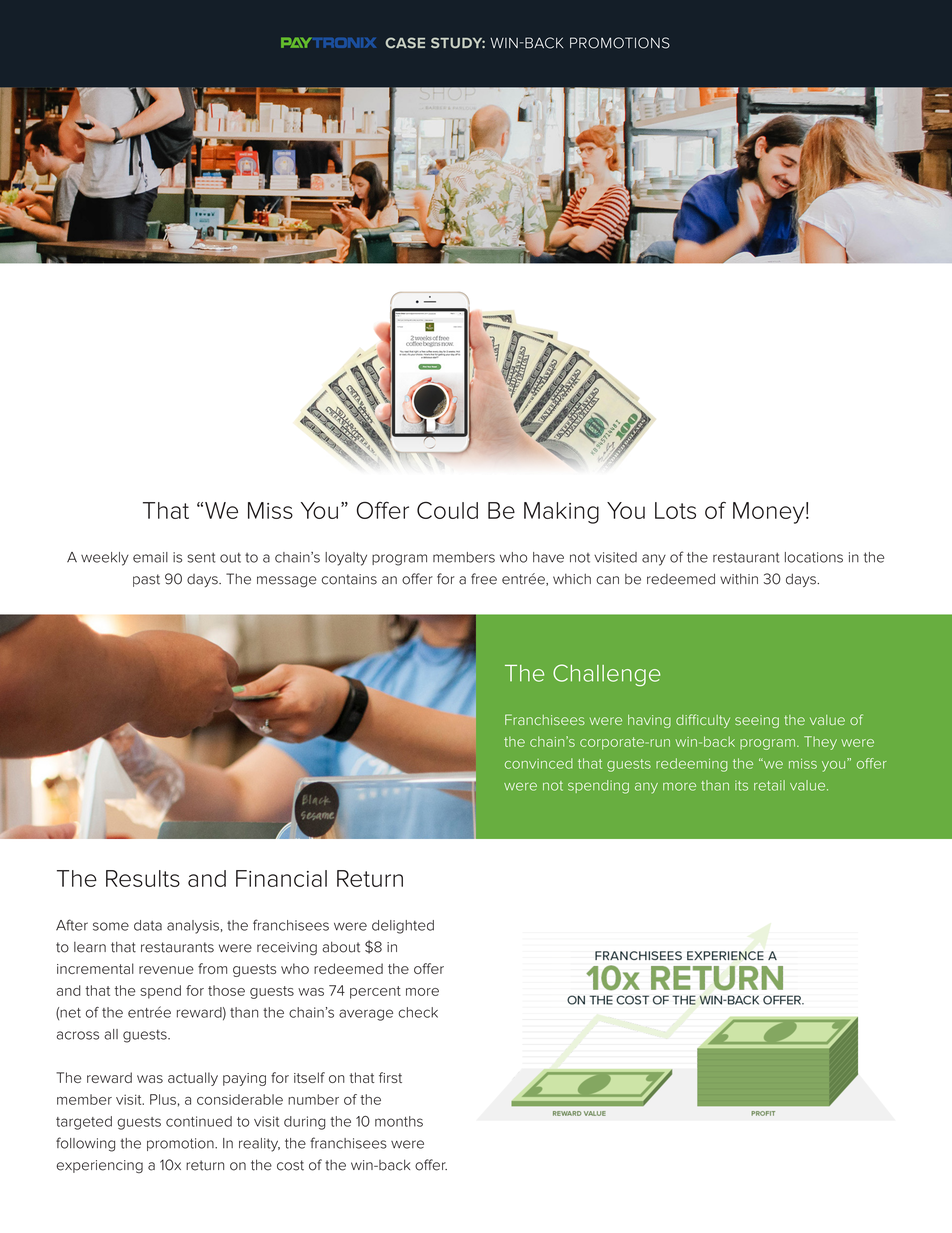 Image resolution: width=952 pixels, height=1233 pixels. What do you see at coordinates (399, 1121) in the document?
I see `months` at bounding box center [399, 1121].
